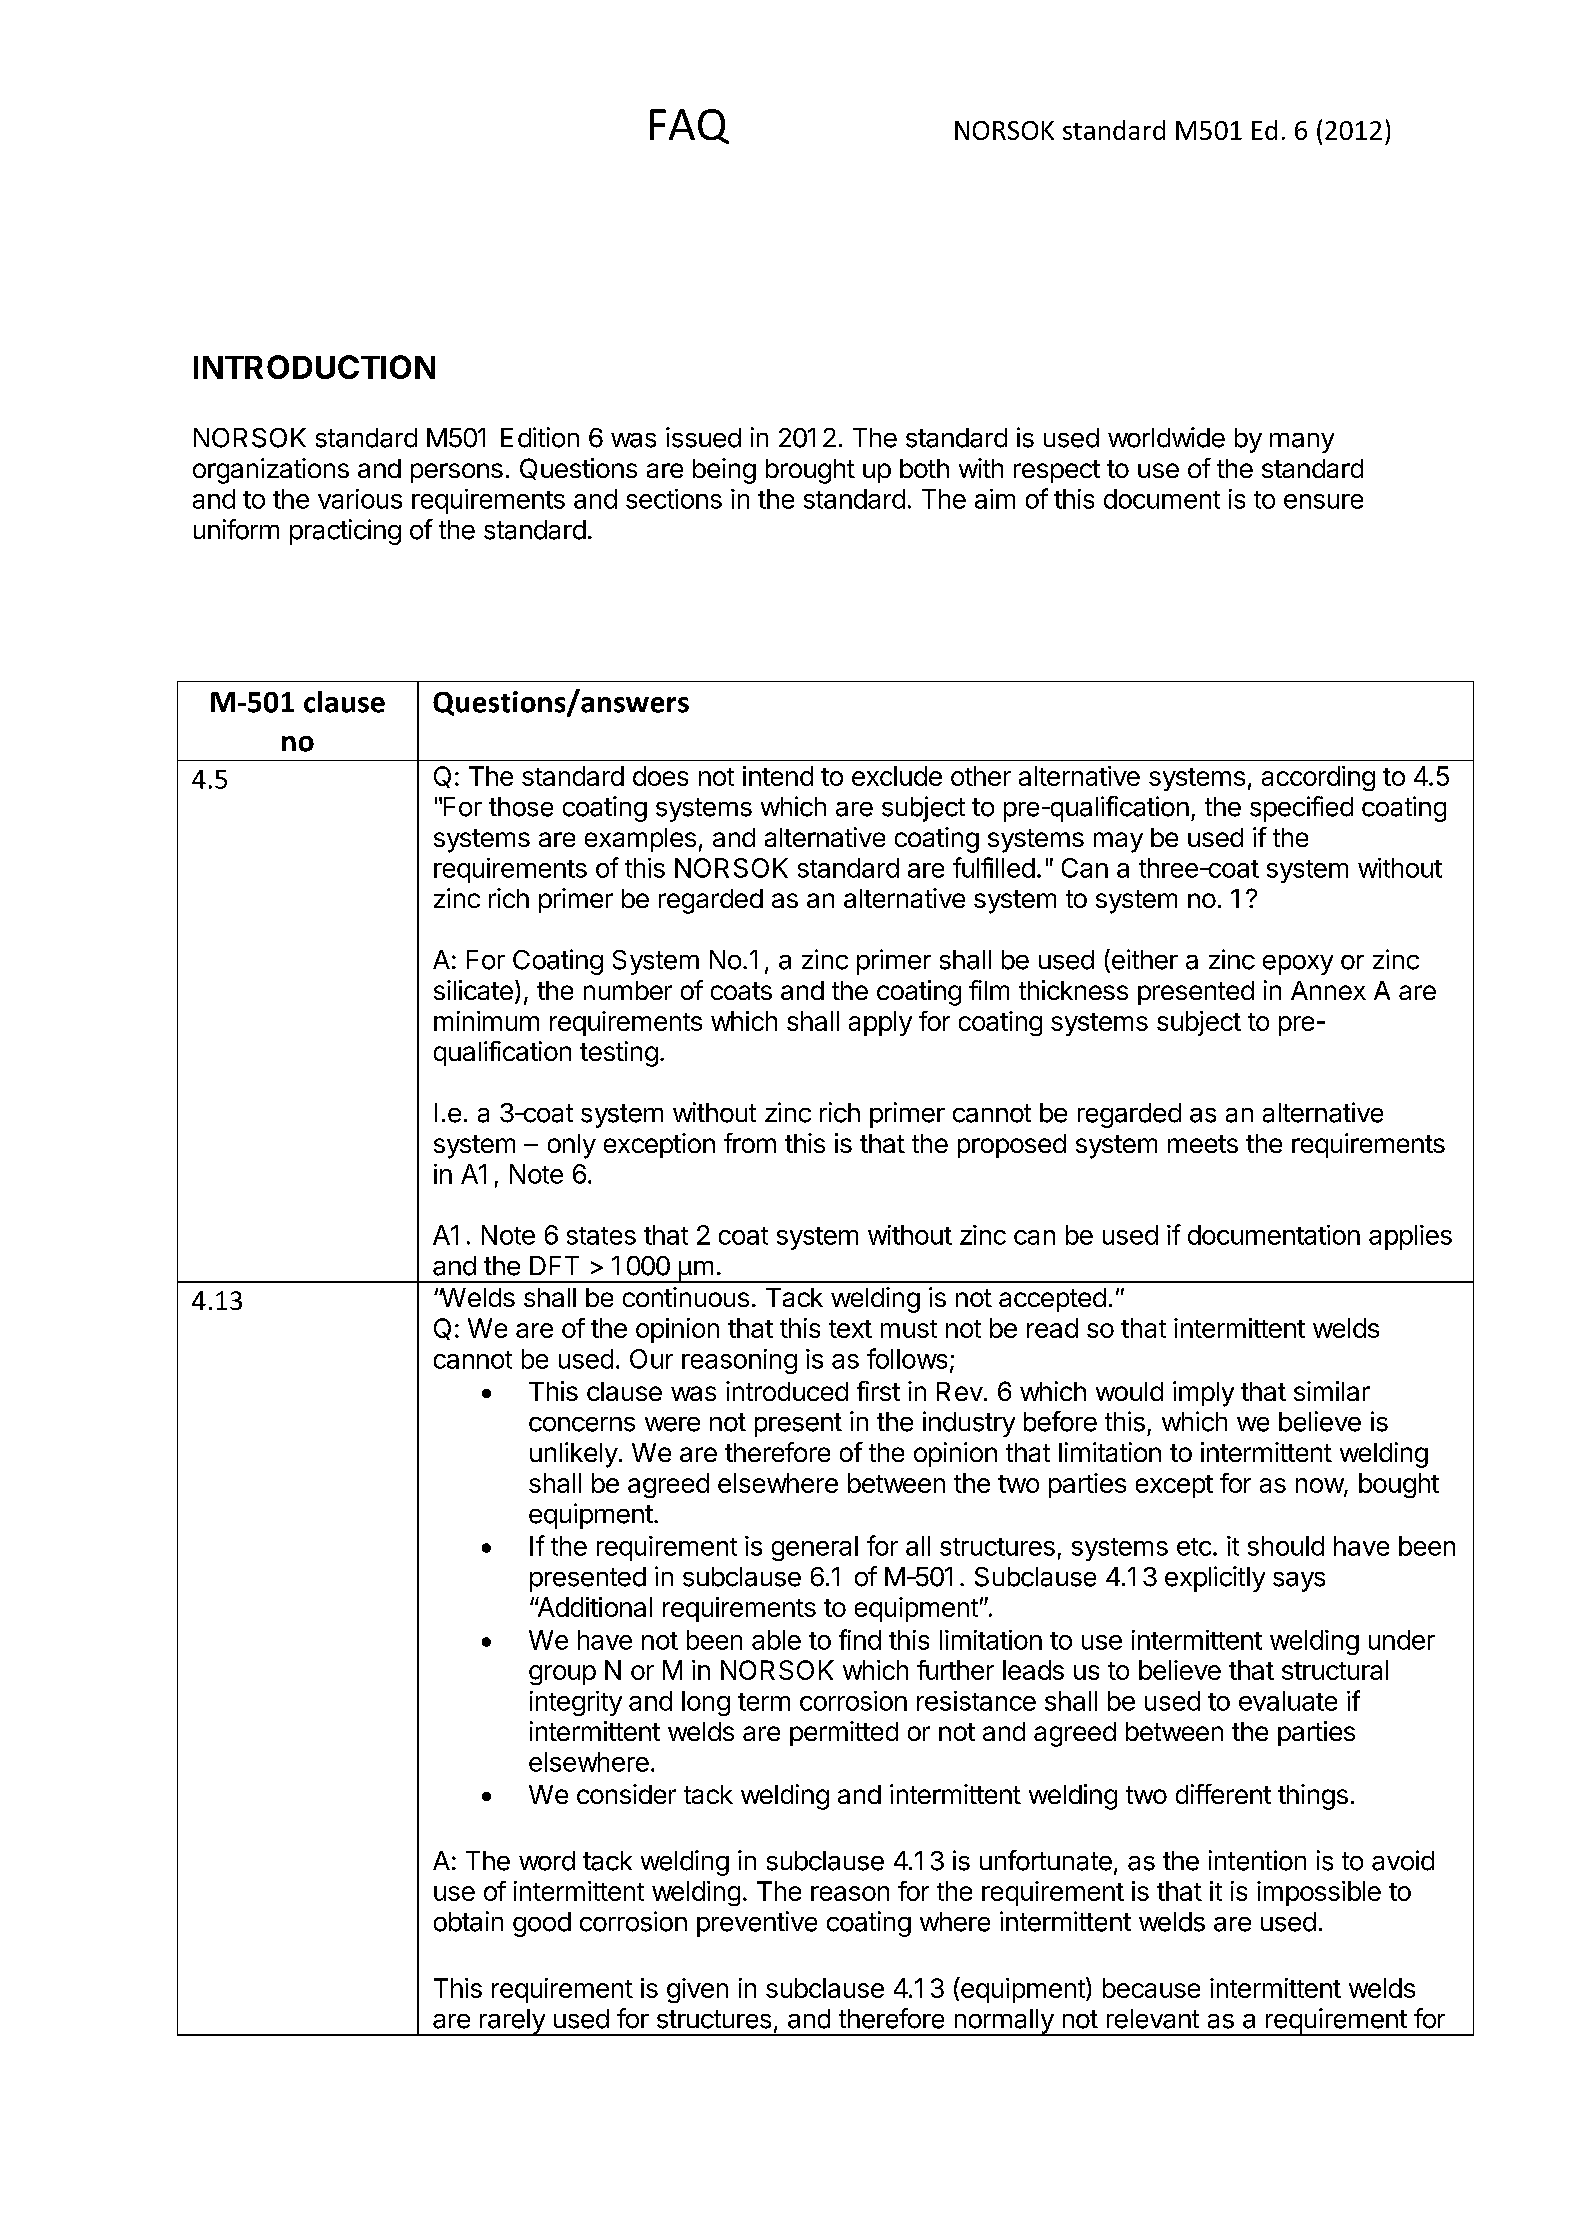 This screenshot has width=1584, height=2240. What do you see at coordinates (521, 807) in the screenshot?
I see `those` at bounding box center [521, 807].
